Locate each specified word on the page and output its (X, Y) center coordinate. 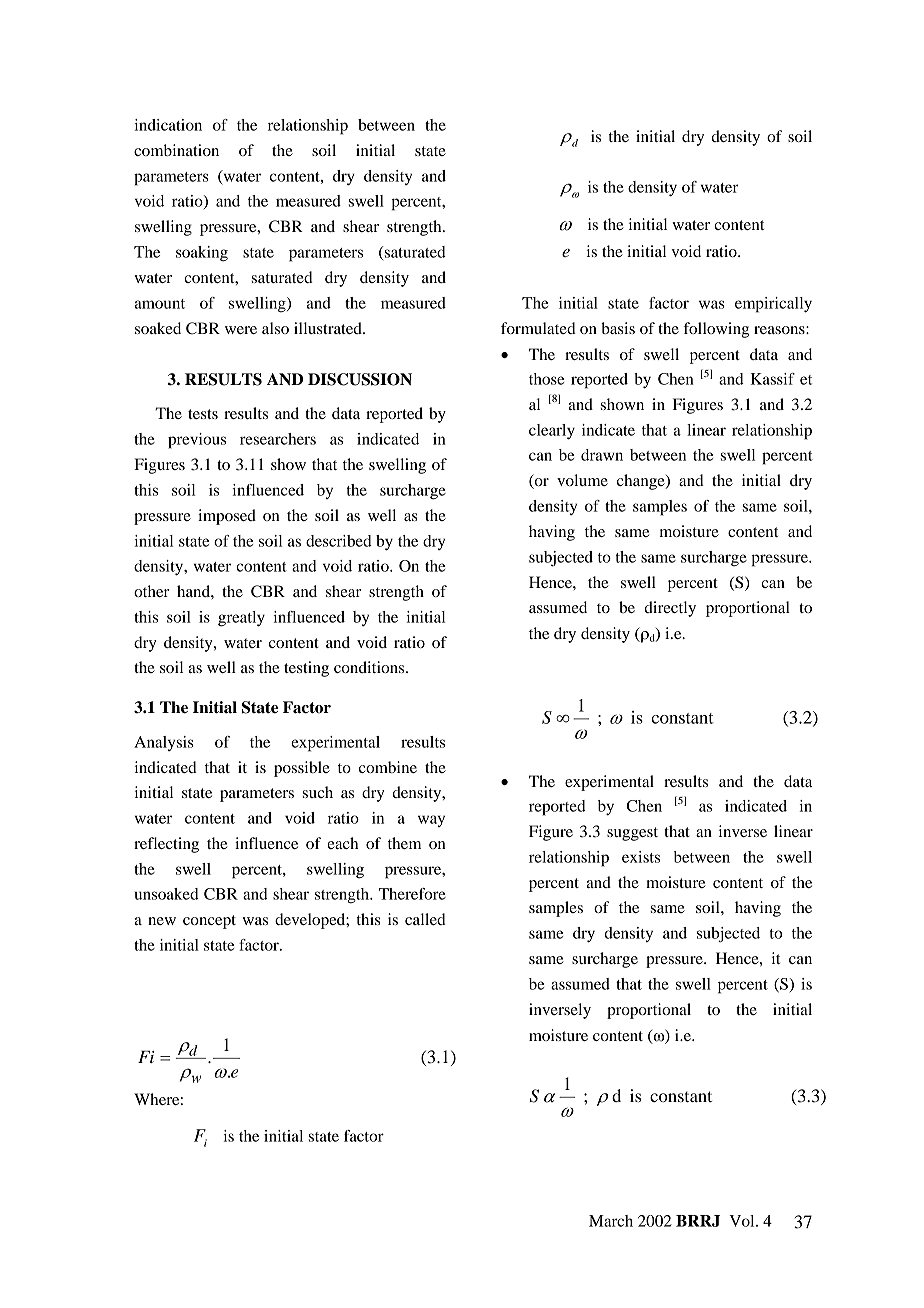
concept (209, 922)
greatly (241, 619)
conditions (370, 667)
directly (670, 609)
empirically (773, 305)
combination (176, 150)
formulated (538, 328)
